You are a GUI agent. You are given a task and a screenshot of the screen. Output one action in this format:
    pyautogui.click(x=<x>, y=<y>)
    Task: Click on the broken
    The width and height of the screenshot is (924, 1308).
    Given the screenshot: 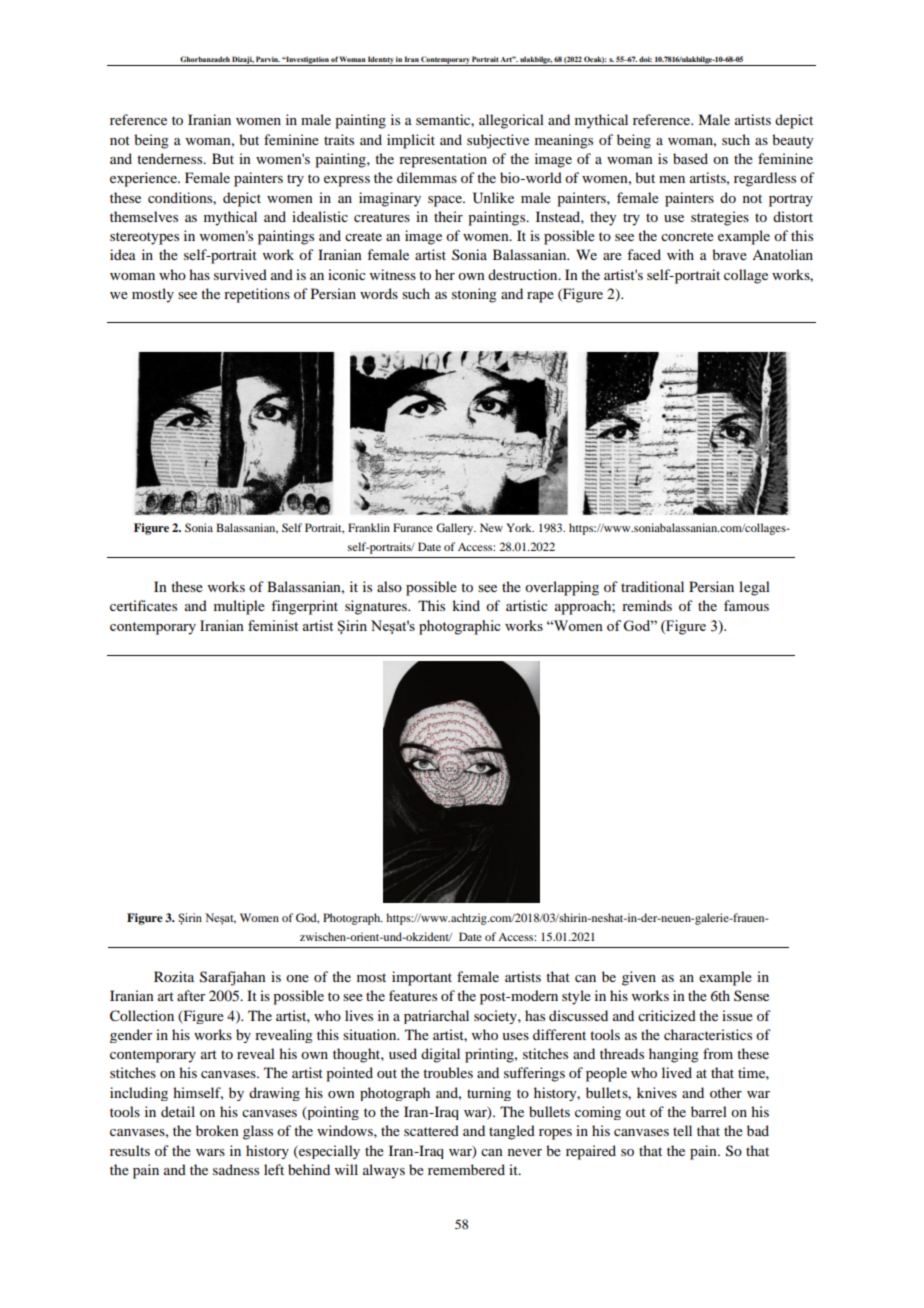 What is the action you would take?
    pyautogui.click(x=217, y=1130)
